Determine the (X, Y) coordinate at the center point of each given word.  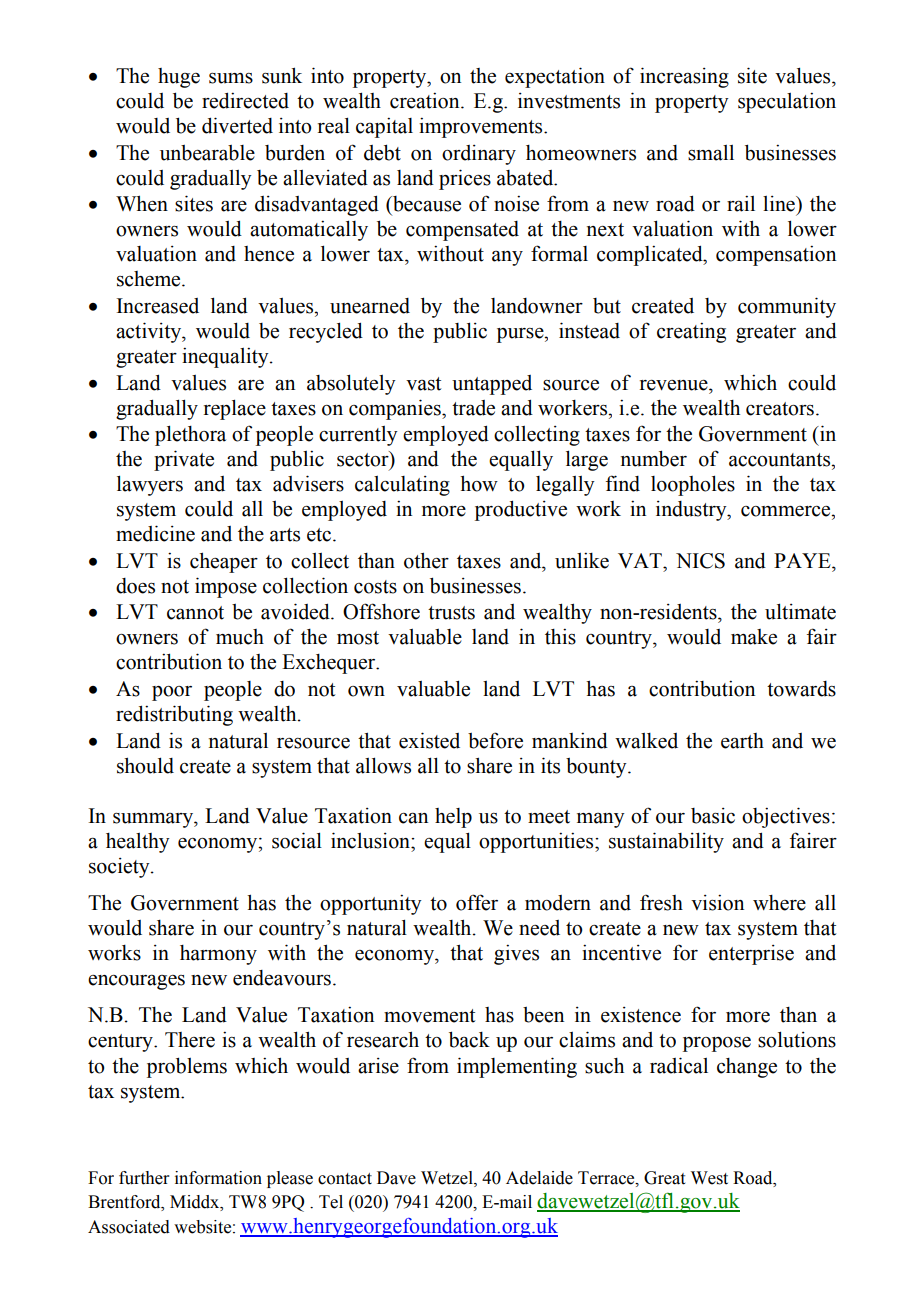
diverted (237, 125)
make (754, 637)
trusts (451, 613)
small (711, 153)
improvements (482, 127)
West (709, 1178)
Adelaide (539, 1178)
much (240, 637)
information (218, 1178)
